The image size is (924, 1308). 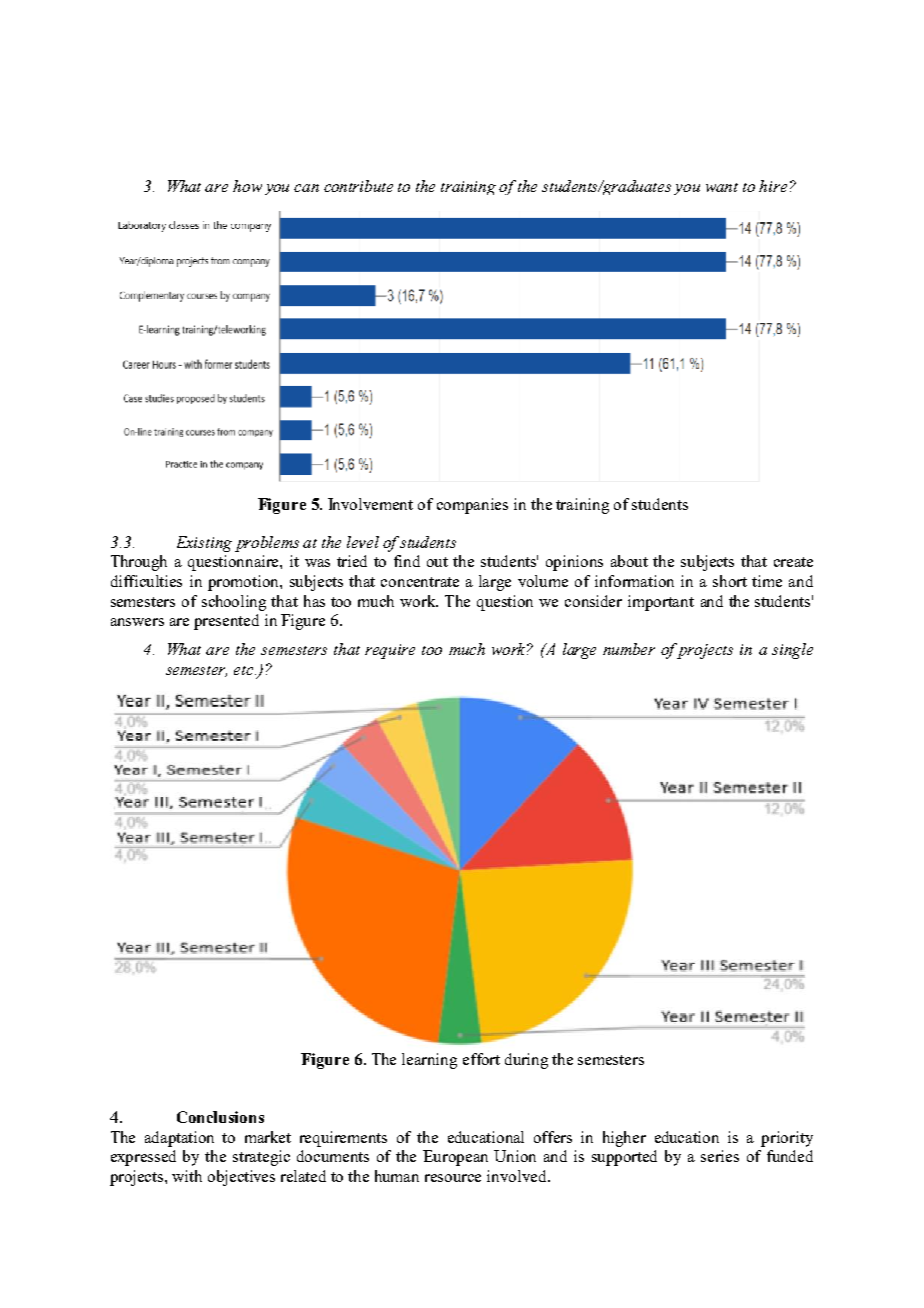 I want to click on etc, so click(x=245, y=670).
